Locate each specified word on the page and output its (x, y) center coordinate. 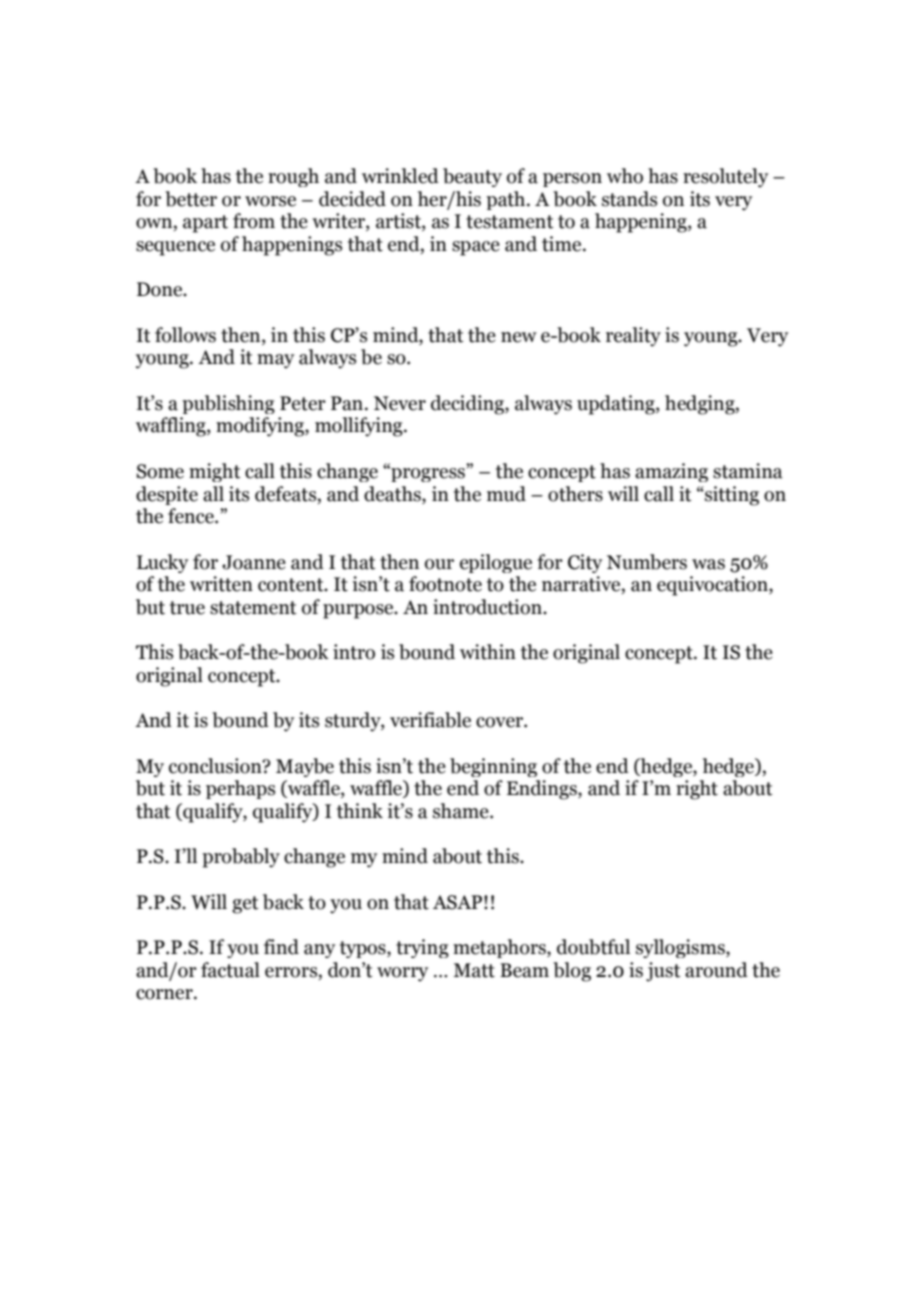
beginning (493, 767)
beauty (472, 177)
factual (230, 970)
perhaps (240, 789)
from (254, 221)
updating (617, 405)
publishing (228, 404)
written (221, 584)
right (697, 790)
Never (400, 403)
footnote (445, 584)
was (708, 564)
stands (629, 199)
